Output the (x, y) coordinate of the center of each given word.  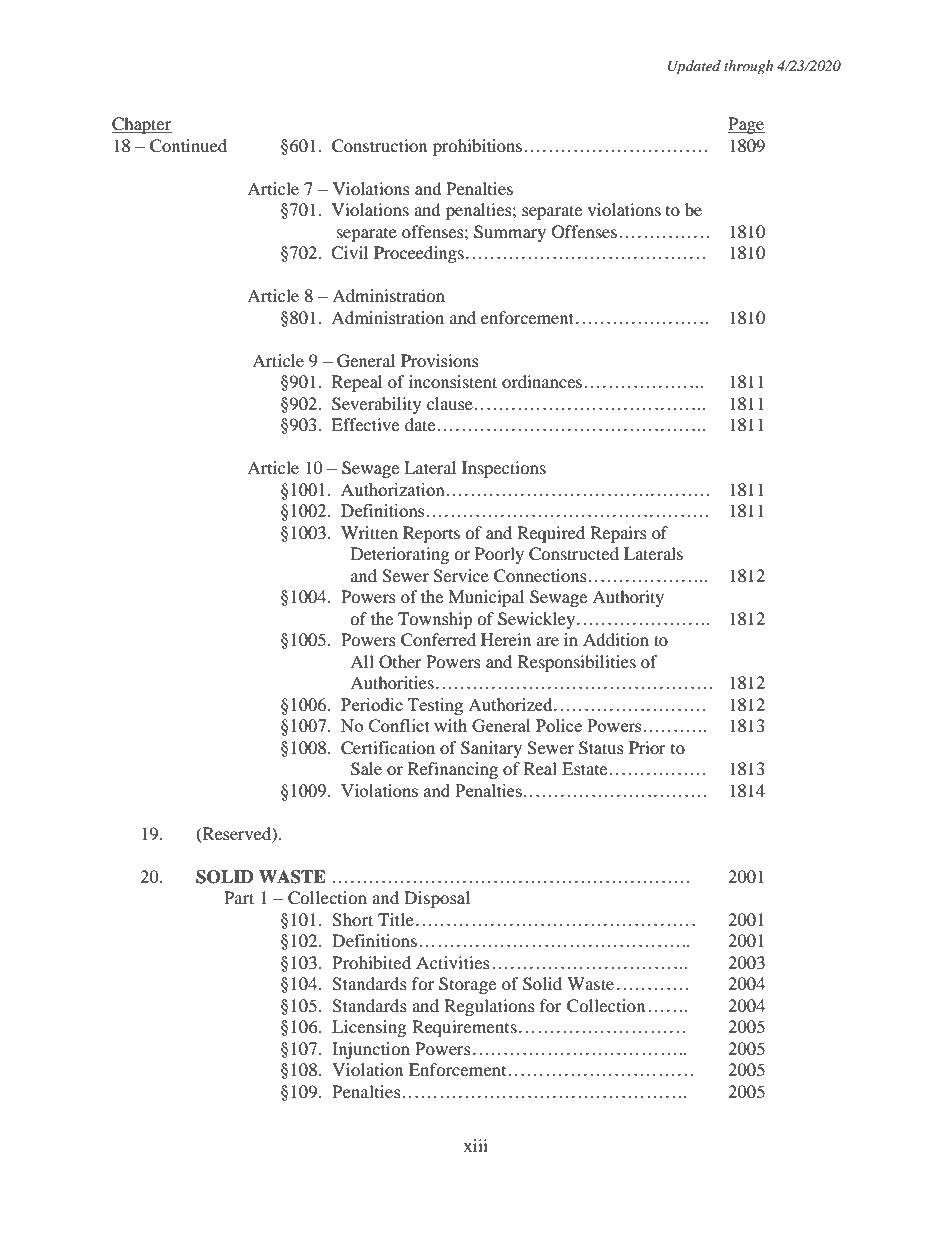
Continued (188, 146)
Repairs (618, 534)
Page (746, 125)
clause (450, 403)
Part (239, 897)
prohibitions (479, 147)
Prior (647, 747)
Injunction (371, 1050)
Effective (365, 424)
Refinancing (453, 770)
